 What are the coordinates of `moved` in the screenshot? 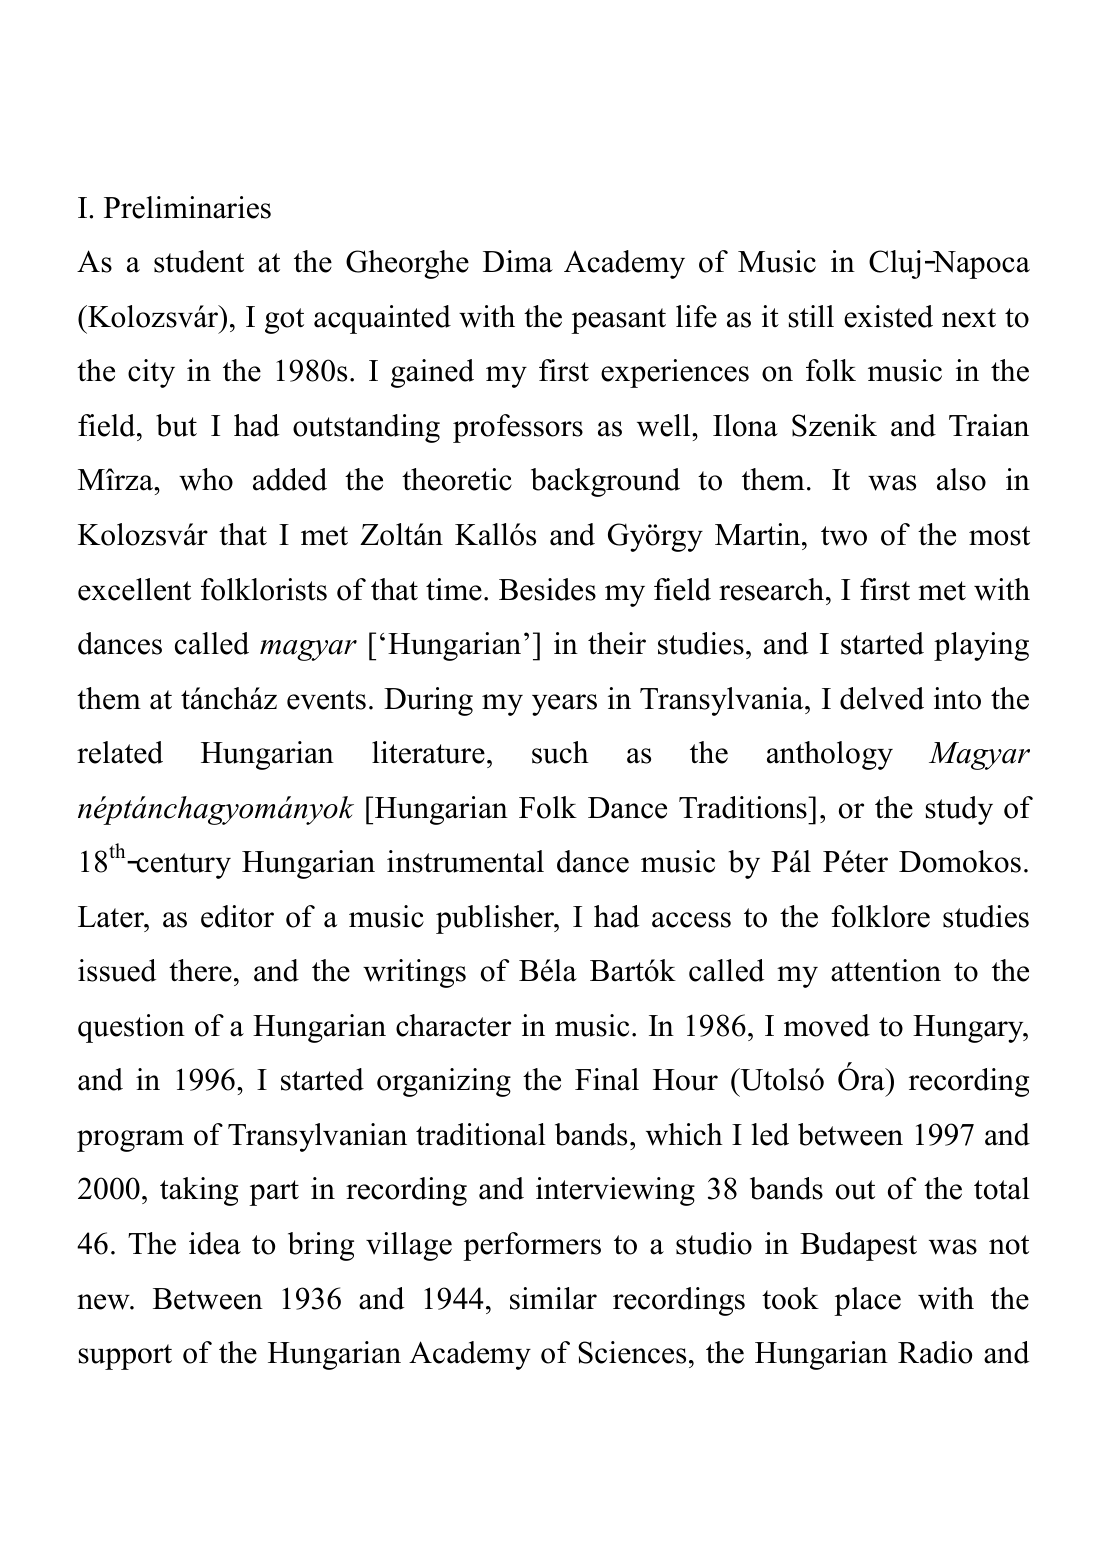 It's located at (827, 1025).
